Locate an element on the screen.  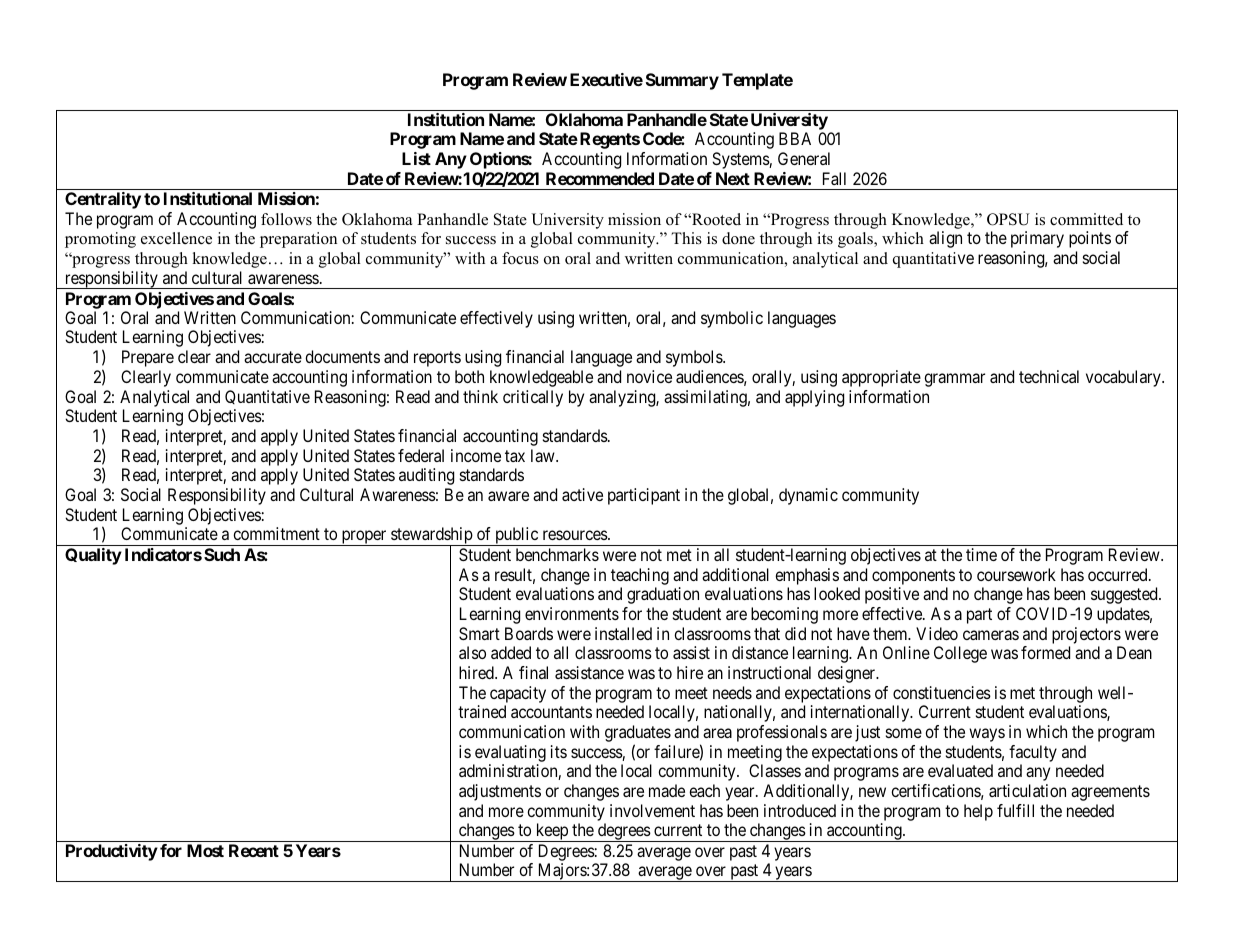
keep is located at coordinates (551, 832).
